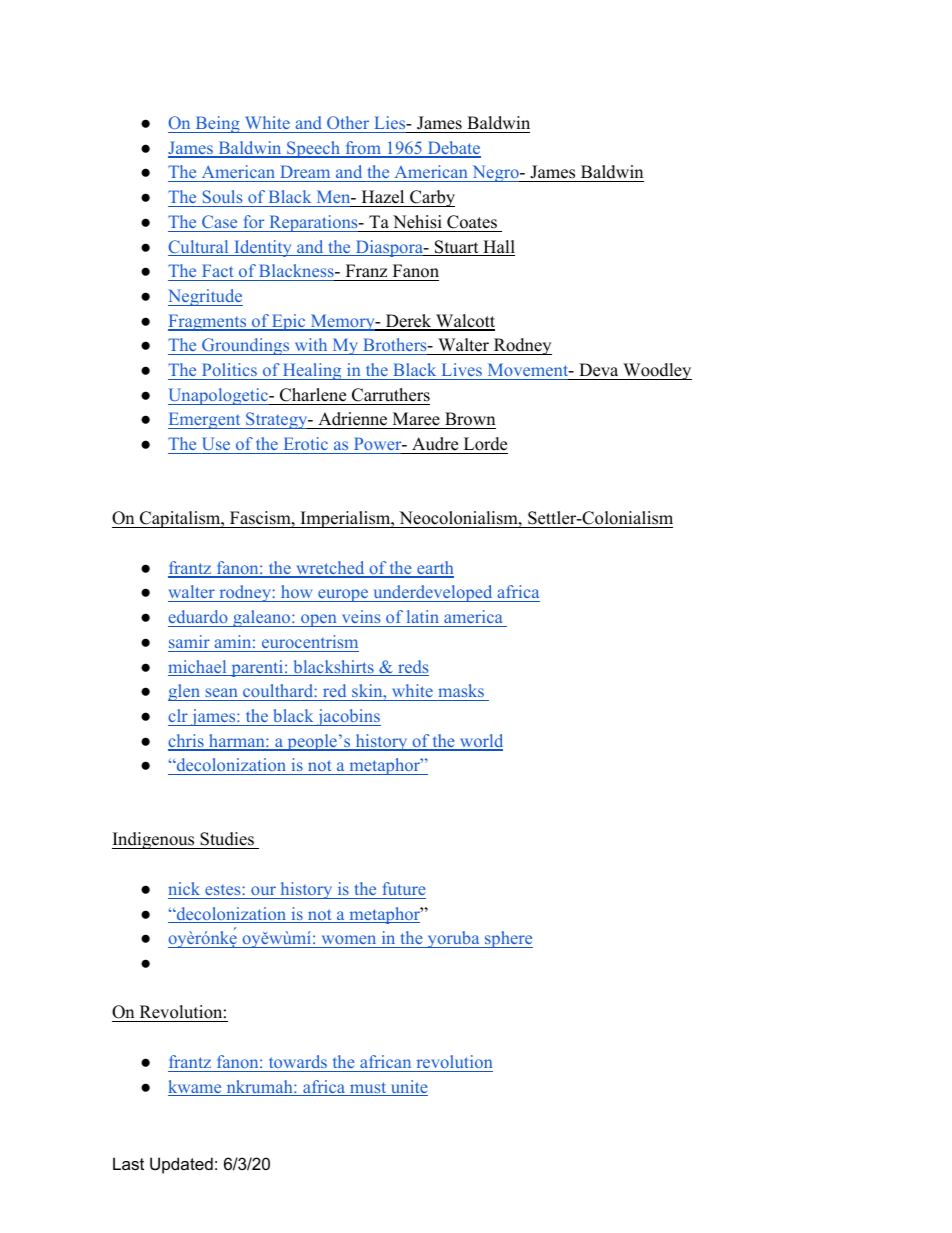 The width and height of the screenshot is (952, 1233). Describe the element at coordinates (189, 641) in the screenshot. I see `samir` at that location.
